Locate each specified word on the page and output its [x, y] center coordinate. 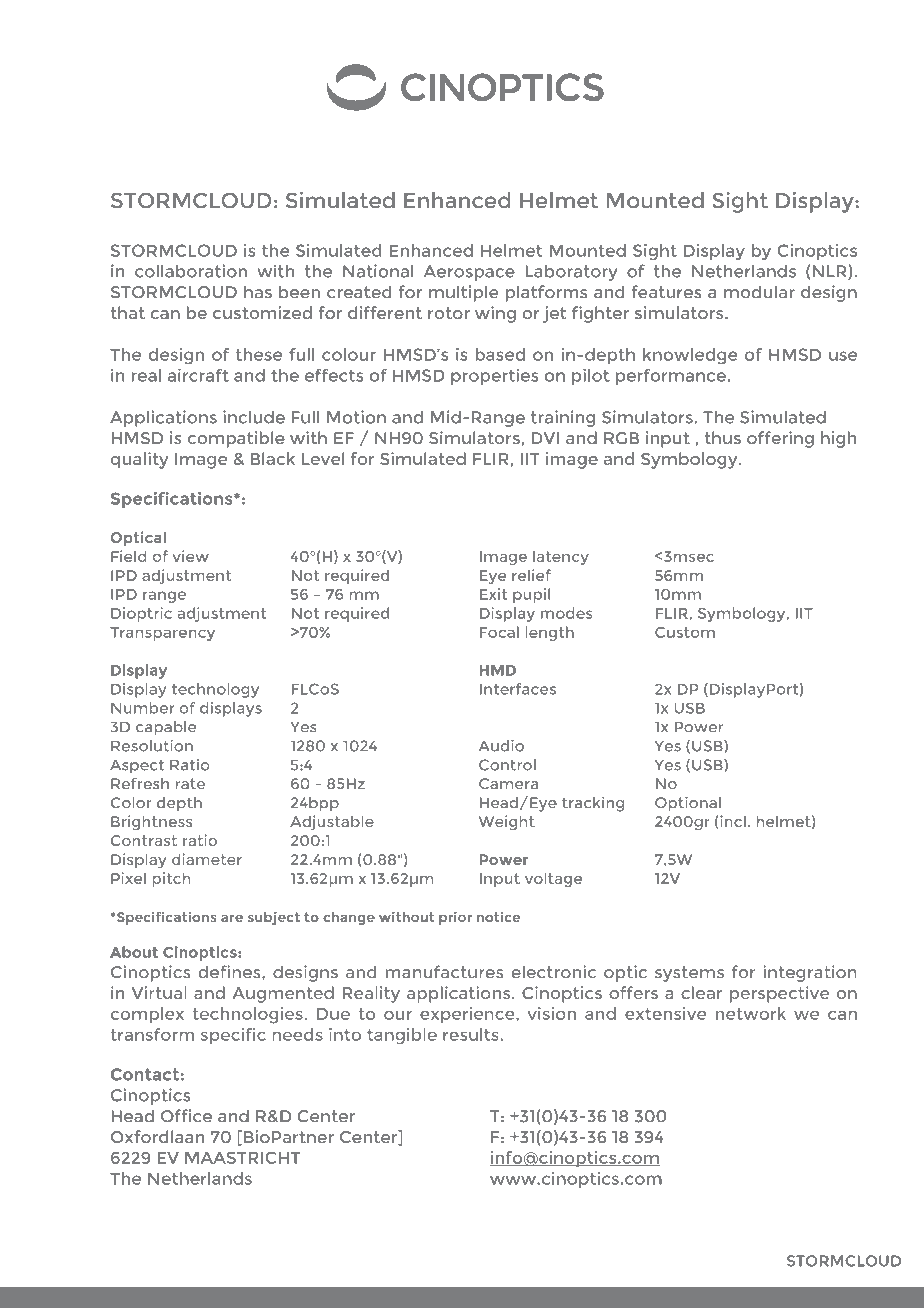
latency [561, 557]
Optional [688, 803]
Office [186, 1116]
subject [274, 918]
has [258, 292]
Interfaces [518, 689]
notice [498, 917]
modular [759, 292]
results [472, 1034]
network [751, 1013]
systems [689, 974]
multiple [464, 293]
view [191, 556]
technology [215, 690]
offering [780, 439]
